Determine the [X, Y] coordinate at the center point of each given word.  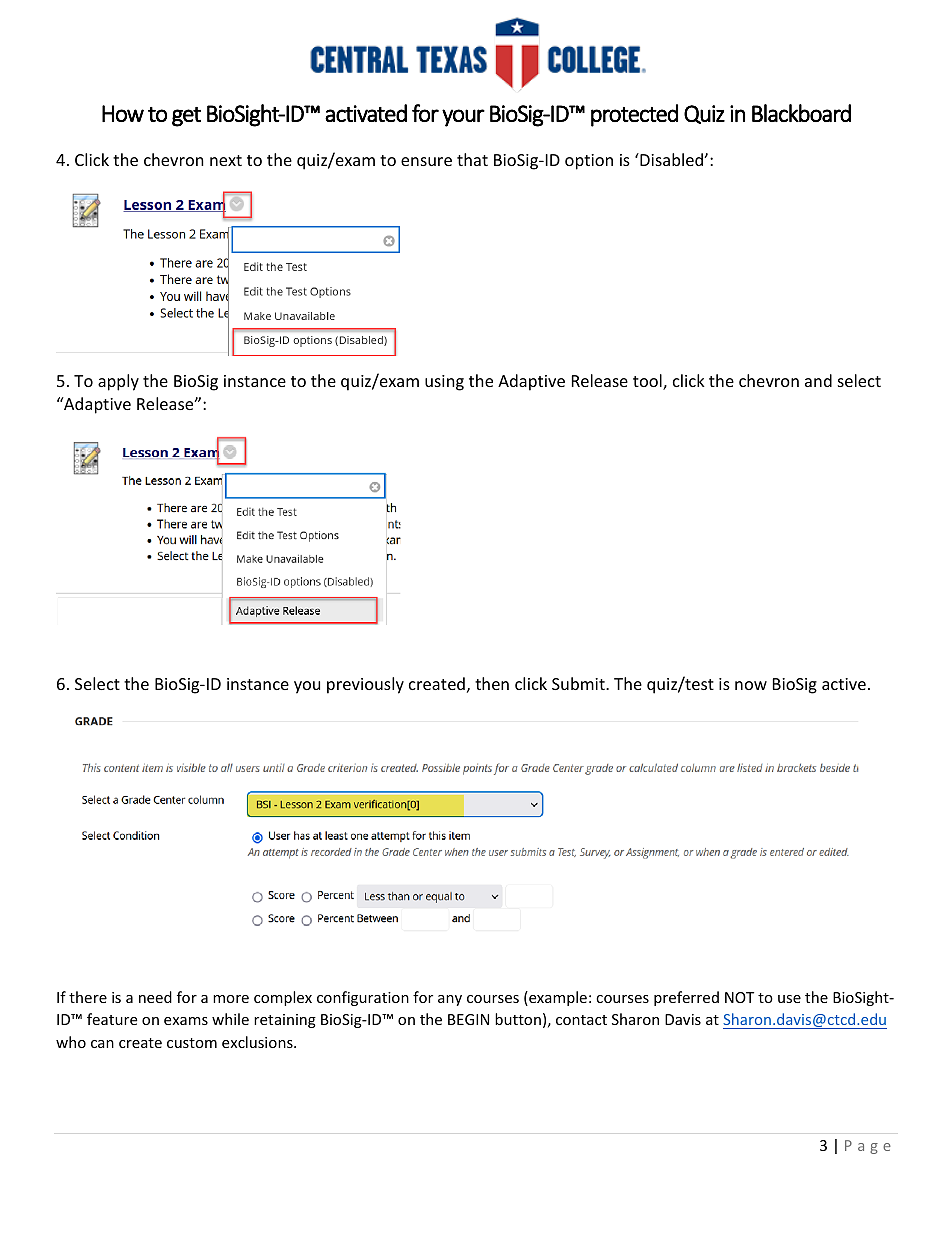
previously [365, 685]
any [450, 1000]
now [751, 685]
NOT [739, 997]
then [492, 683]
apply [118, 382]
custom [192, 1043]
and [818, 380]
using [444, 383]
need [155, 997]
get [186, 117]
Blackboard [801, 113]
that [472, 159]
